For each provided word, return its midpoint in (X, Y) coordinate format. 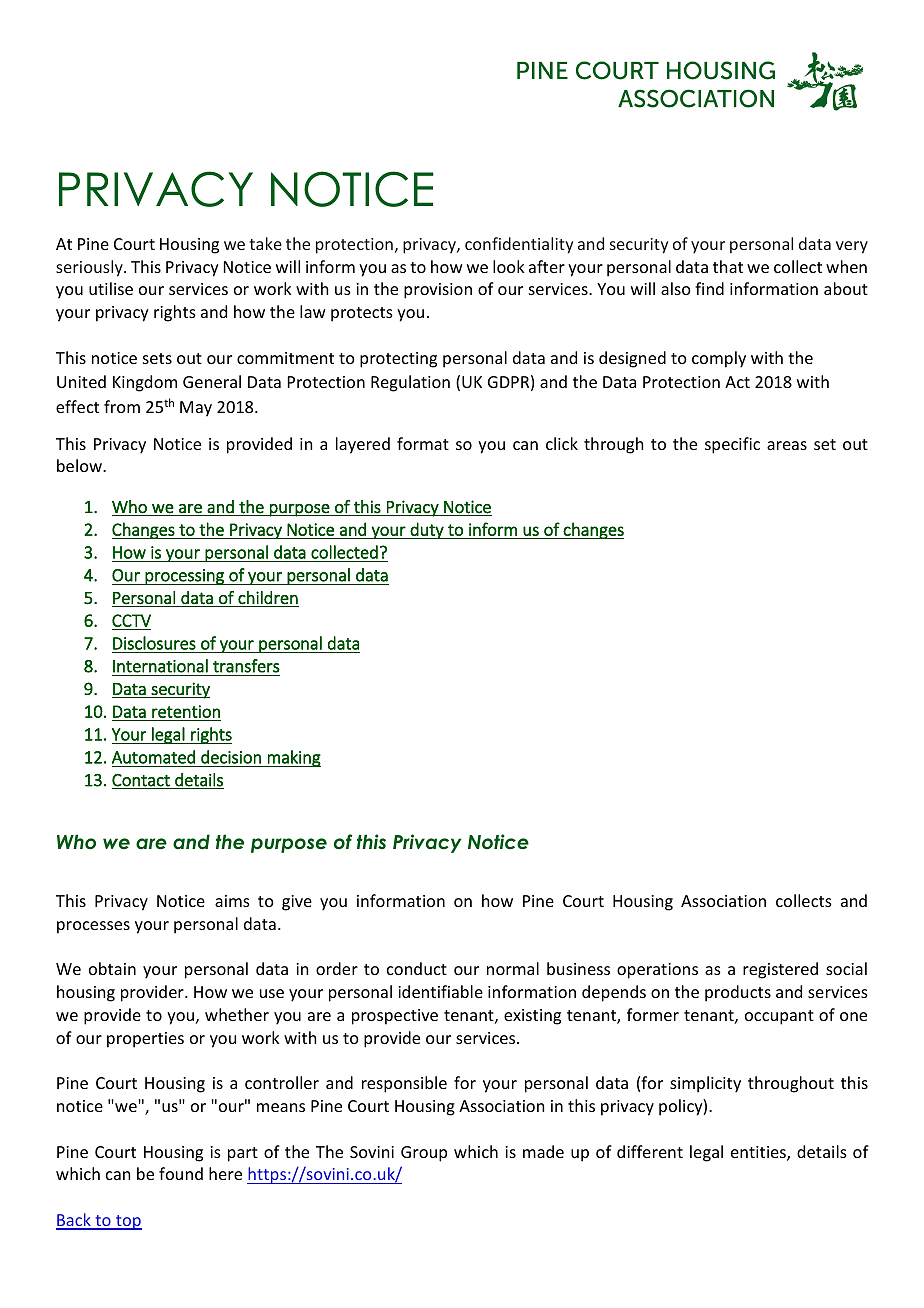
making (293, 758)
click (562, 443)
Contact (142, 781)
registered (780, 970)
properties (145, 1040)
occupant (779, 1017)
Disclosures (154, 643)
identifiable (440, 991)
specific (732, 445)
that (728, 266)
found (181, 1173)
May (196, 409)
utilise (111, 288)
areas (787, 445)
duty (427, 530)
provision (438, 291)
